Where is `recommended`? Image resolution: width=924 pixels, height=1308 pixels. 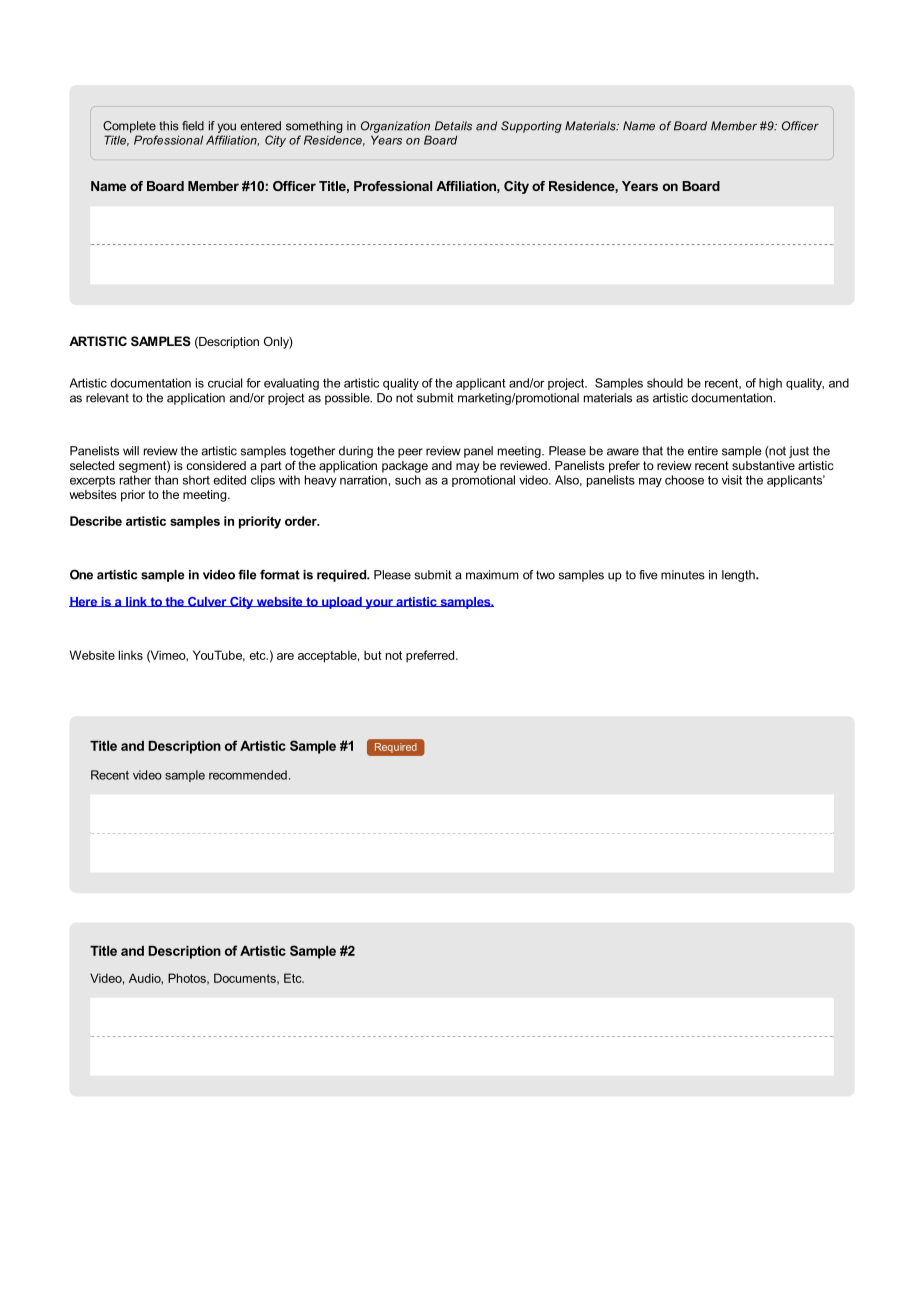 recommended is located at coordinates (248, 775).
